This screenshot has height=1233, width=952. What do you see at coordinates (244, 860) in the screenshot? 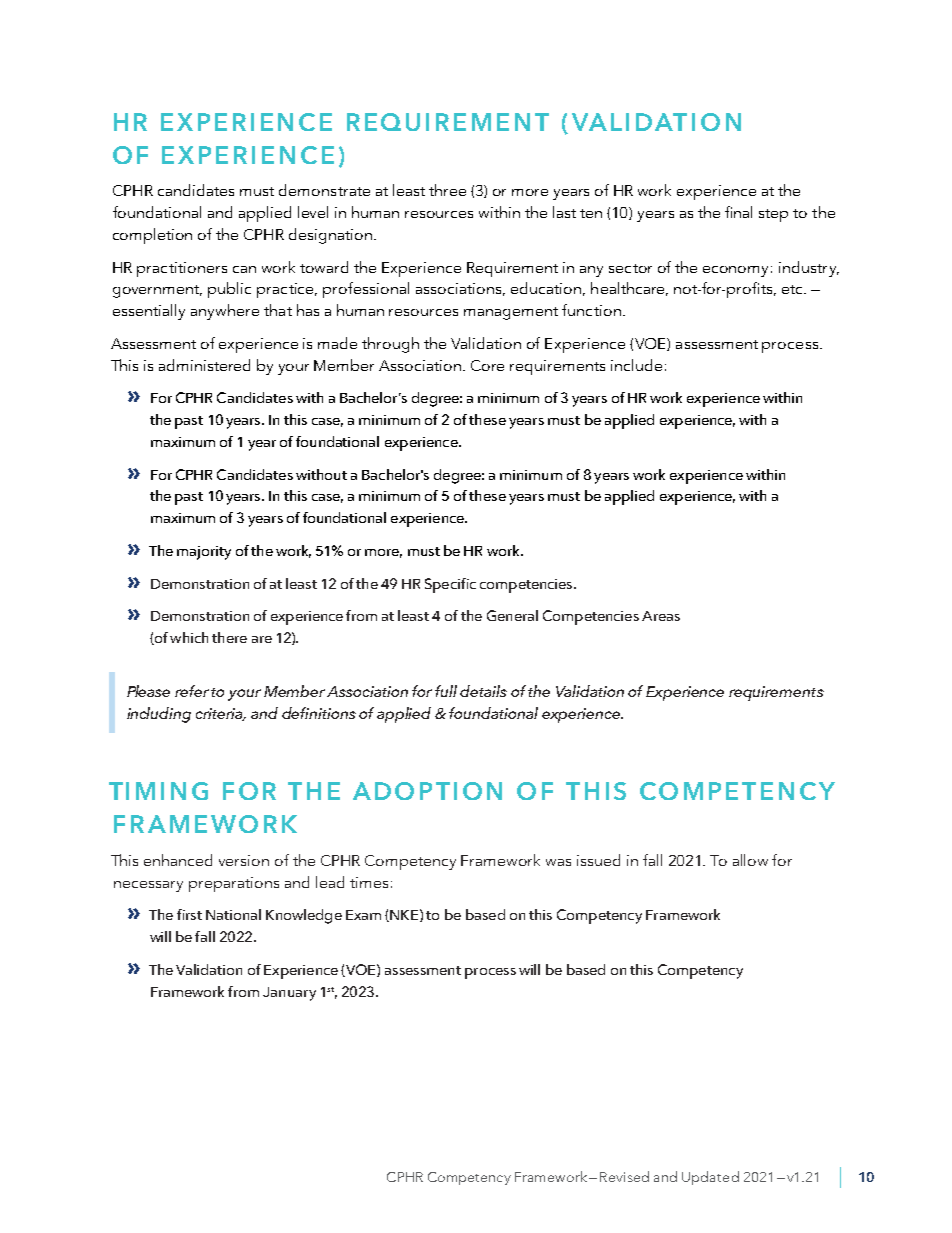
I see `version` at bounding box center [244, 860].
